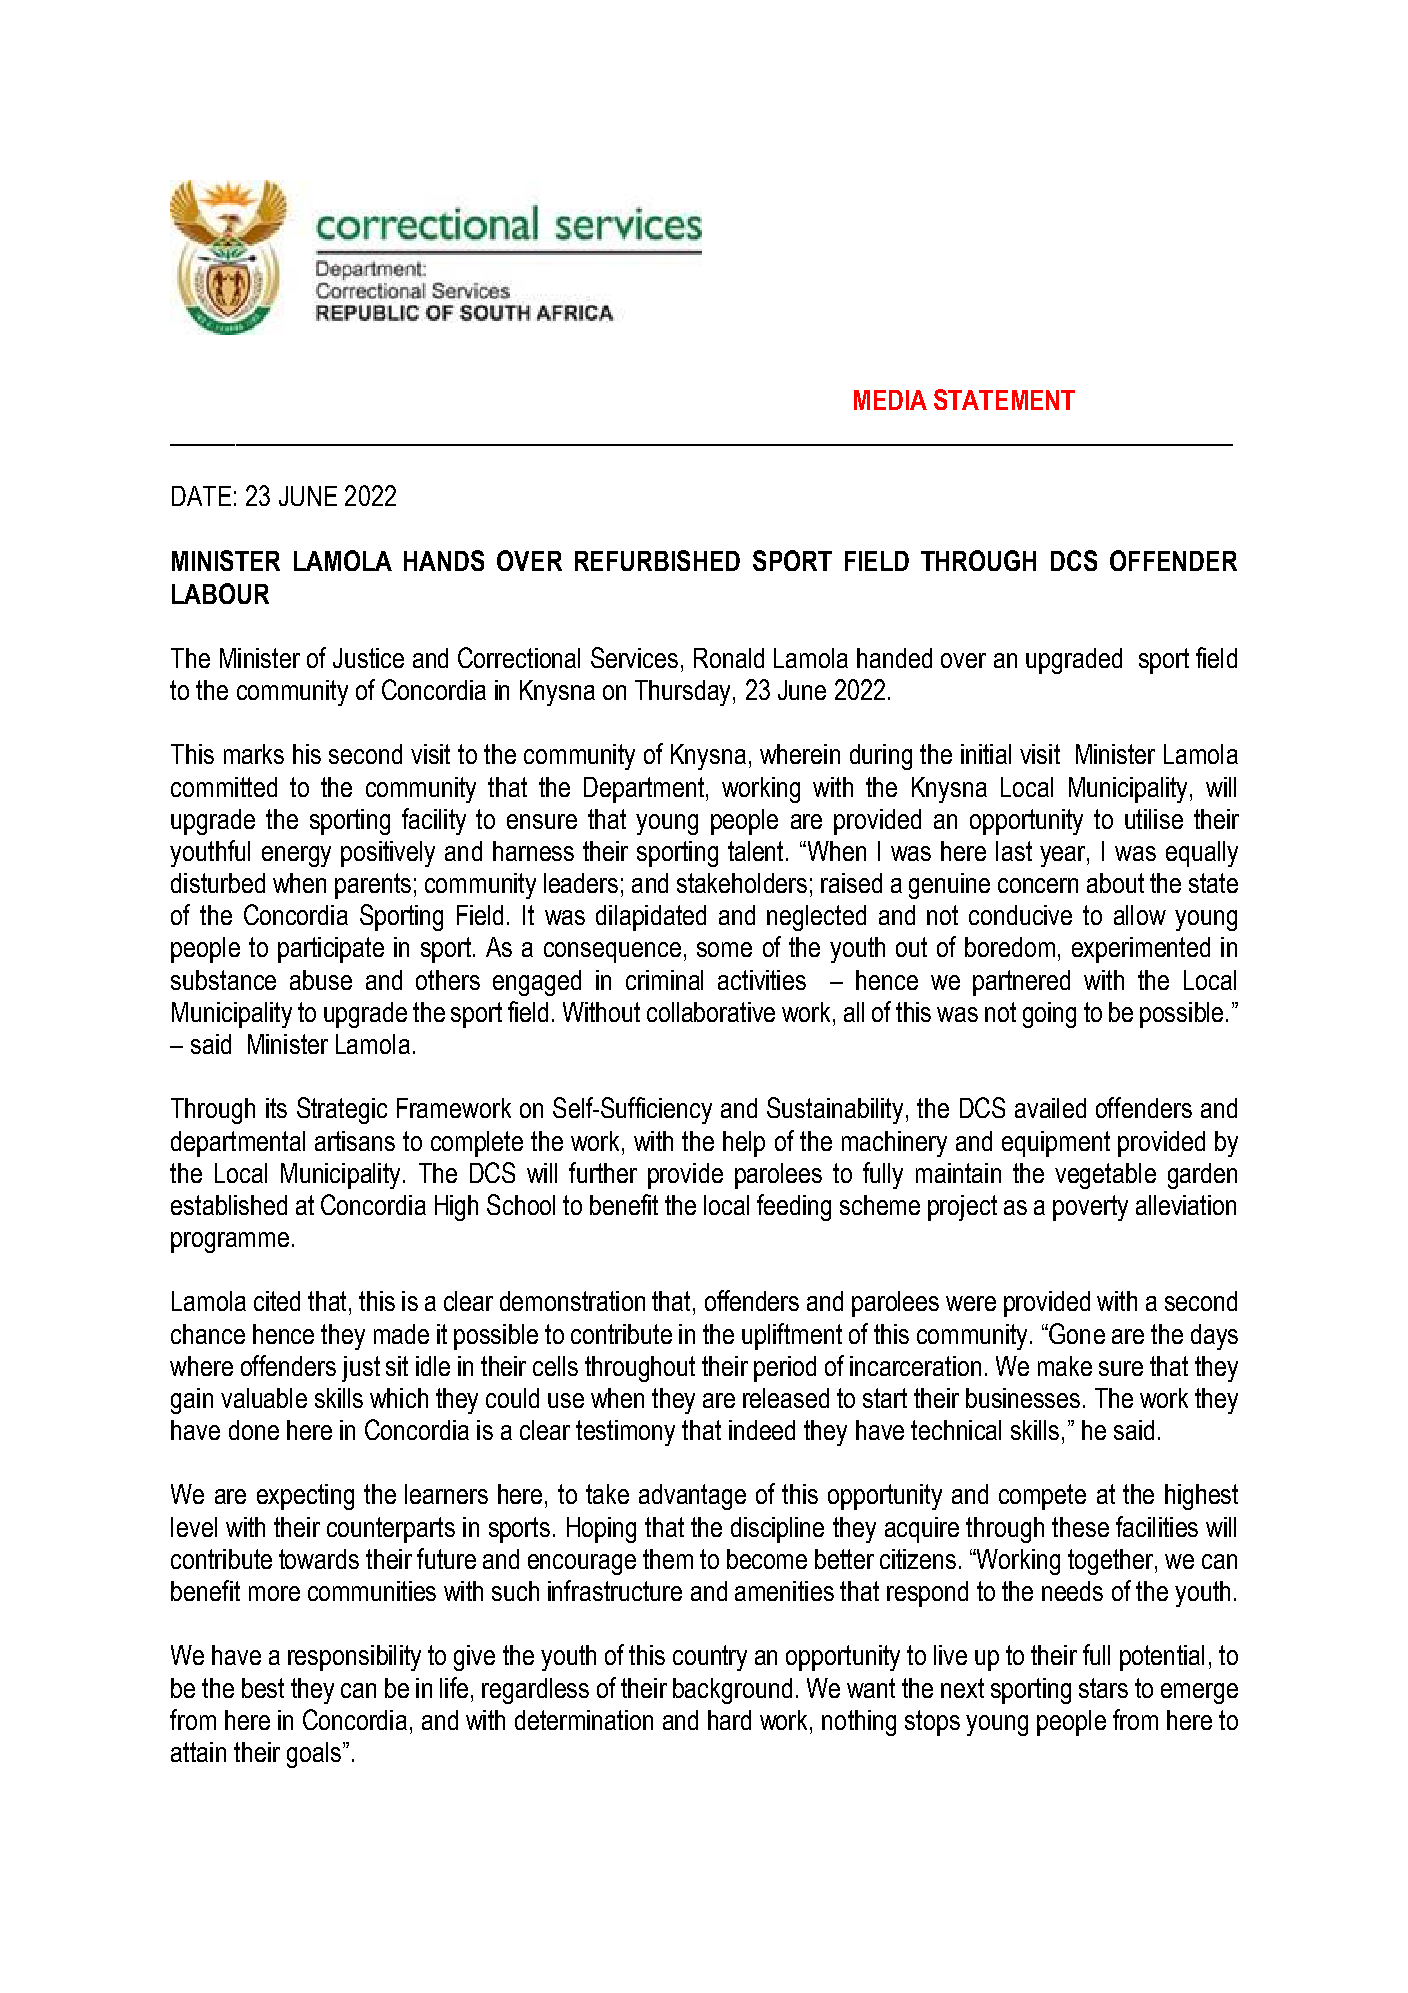 The width and height of the page is (1408, 1993). Describe the element at coordinates (314, 1755) in the page. I see `goals` at that location.
